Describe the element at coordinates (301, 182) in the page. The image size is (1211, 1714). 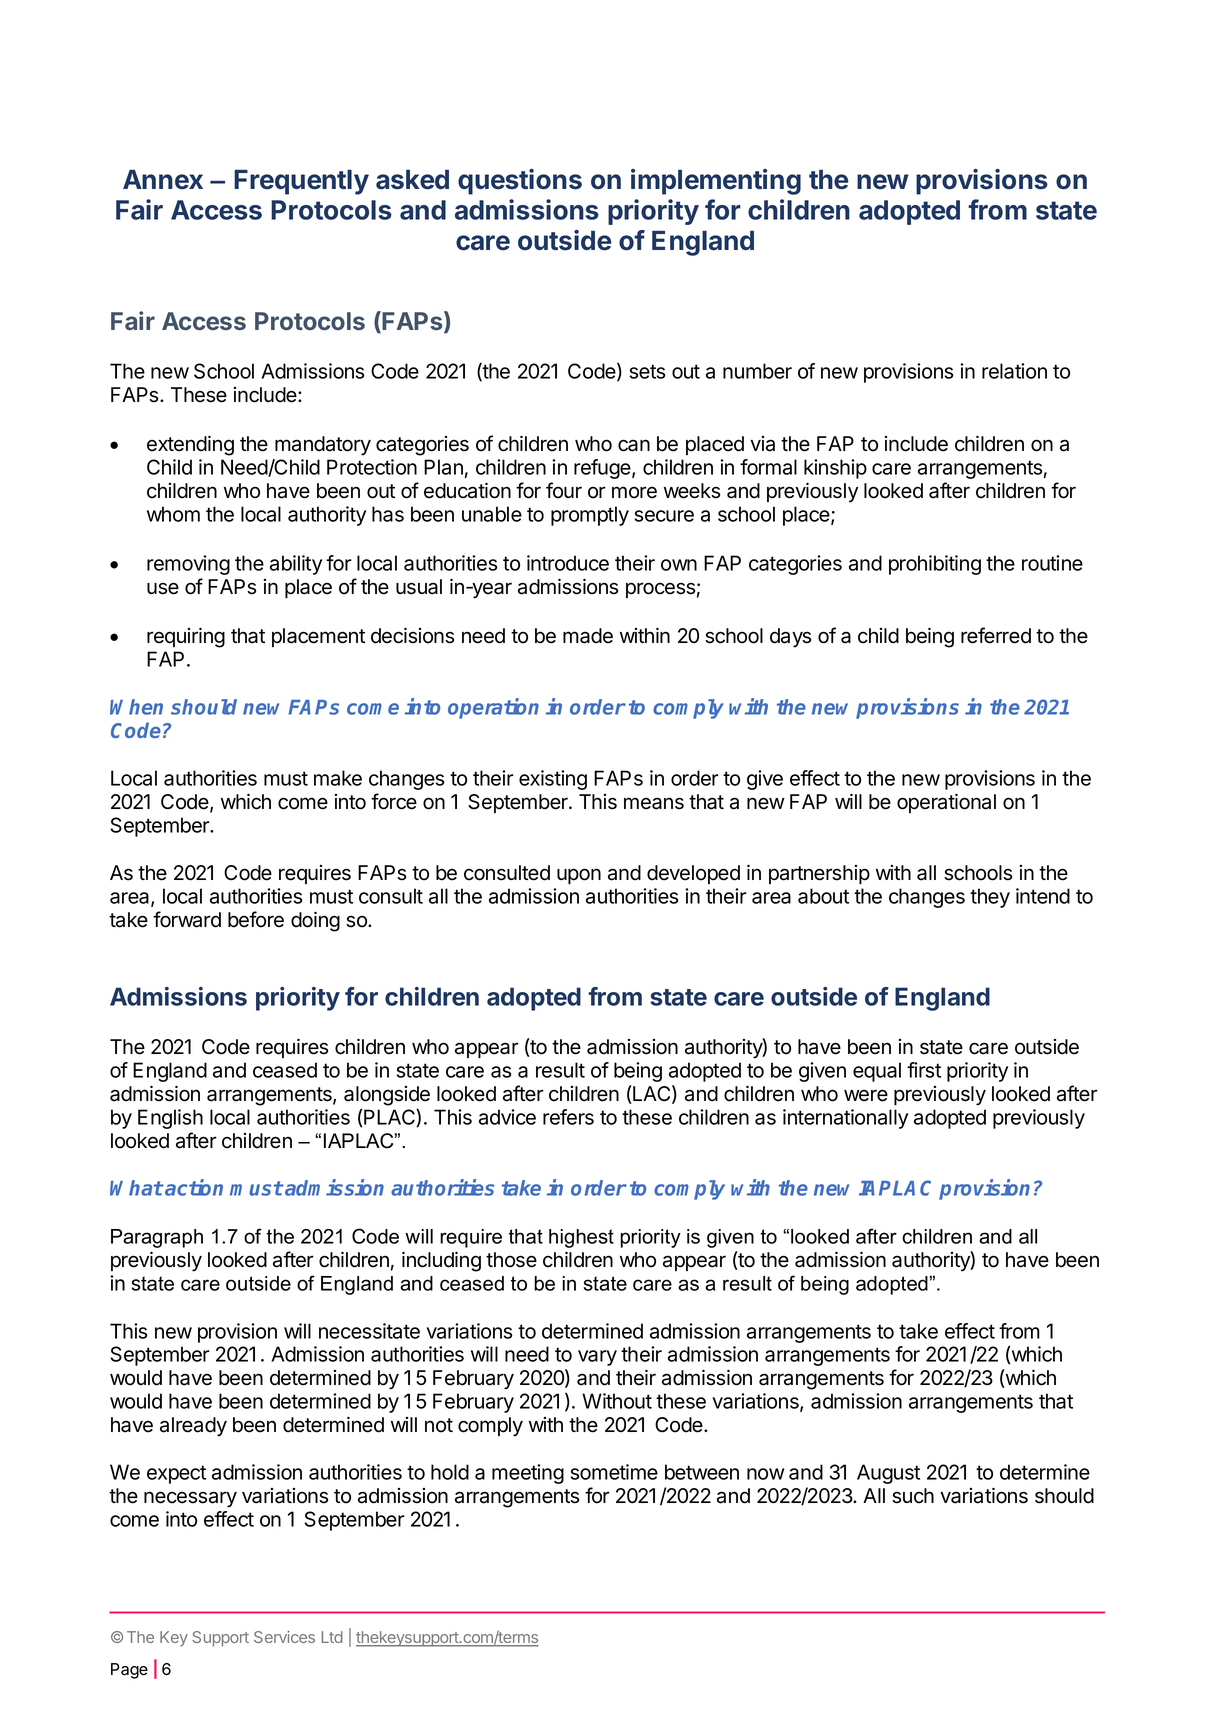
I see `Frequently` at that location.
